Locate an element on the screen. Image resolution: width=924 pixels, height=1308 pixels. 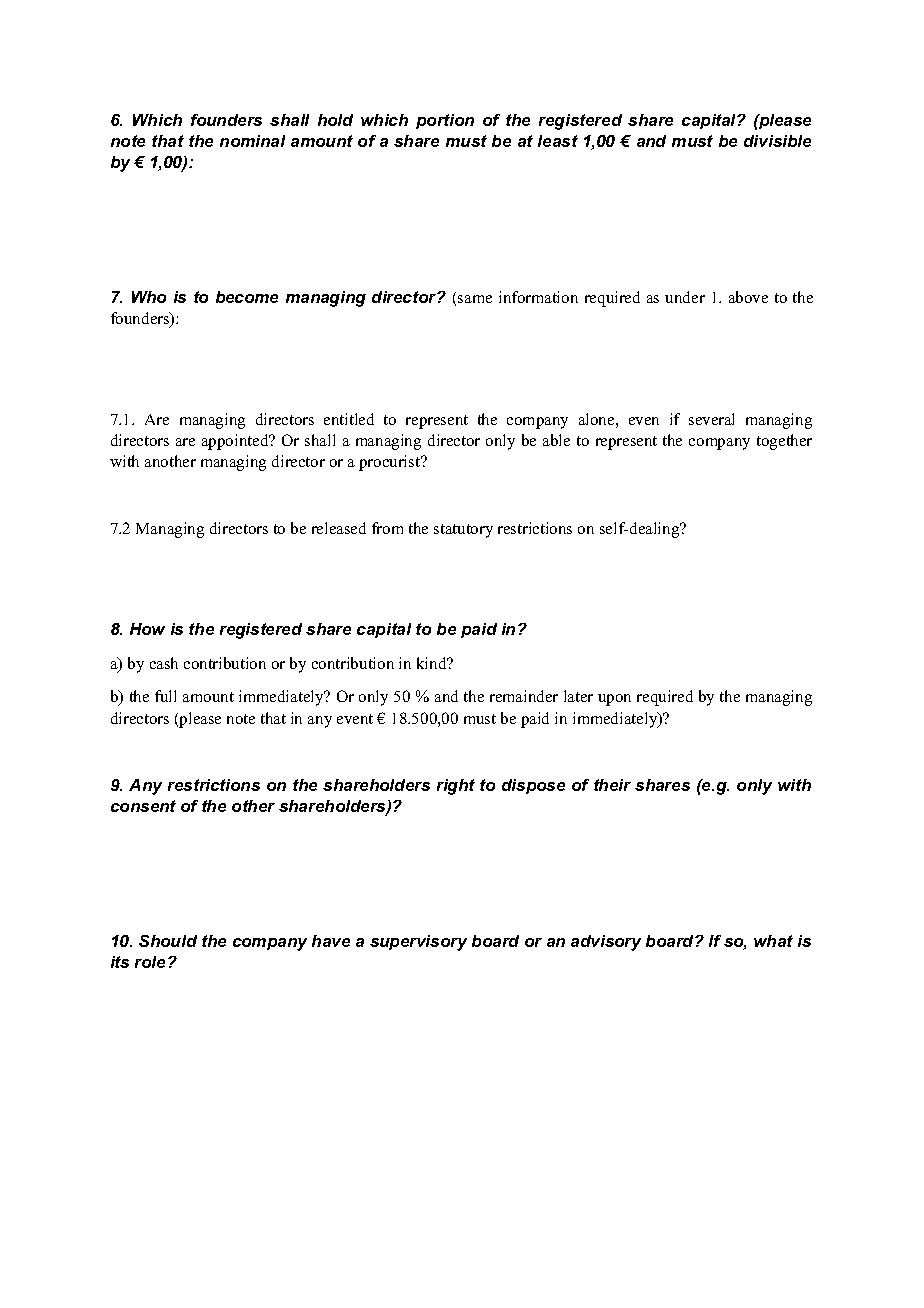
Should is located at coordinates (168, 941).
